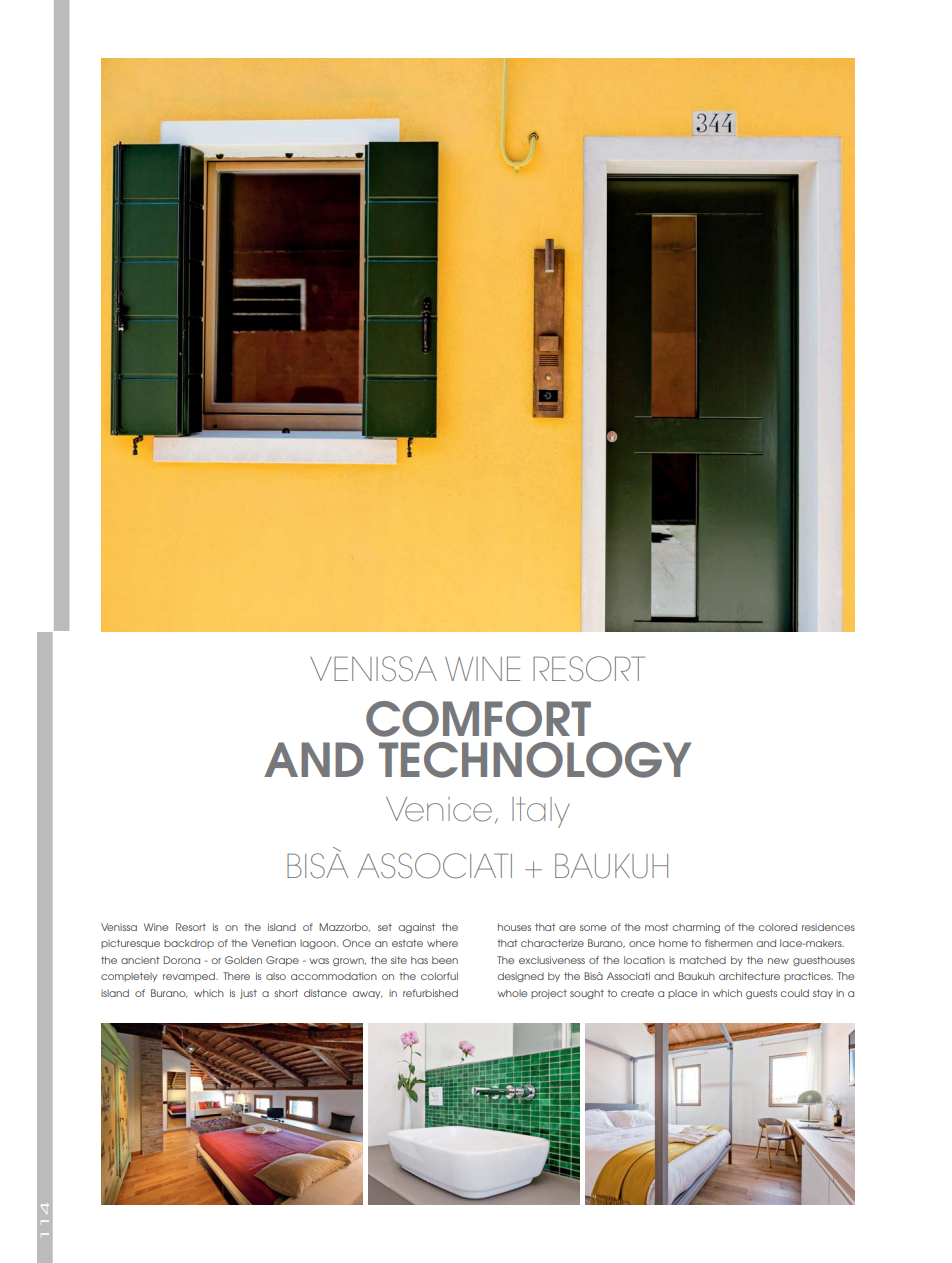  What do you see at coordinates (248, 994) in the screenshot?
I see `just` at bounding box center [248, 994].
